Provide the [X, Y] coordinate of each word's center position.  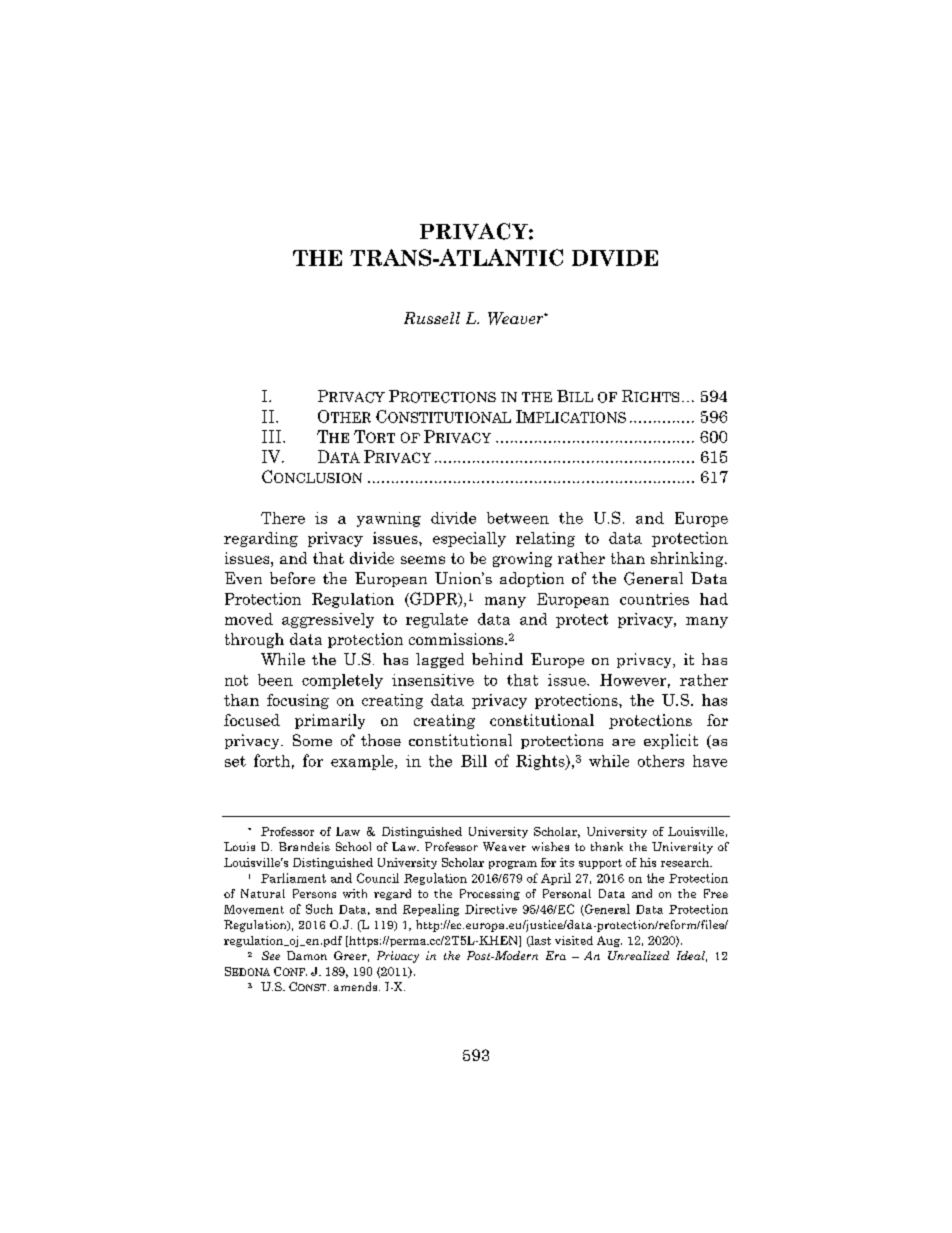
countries [654, 599]
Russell [432, 318]
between [518, 518]
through [254, 640]
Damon [307, 955]
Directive [491, 909]
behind [497, 659]
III [273, 436]
